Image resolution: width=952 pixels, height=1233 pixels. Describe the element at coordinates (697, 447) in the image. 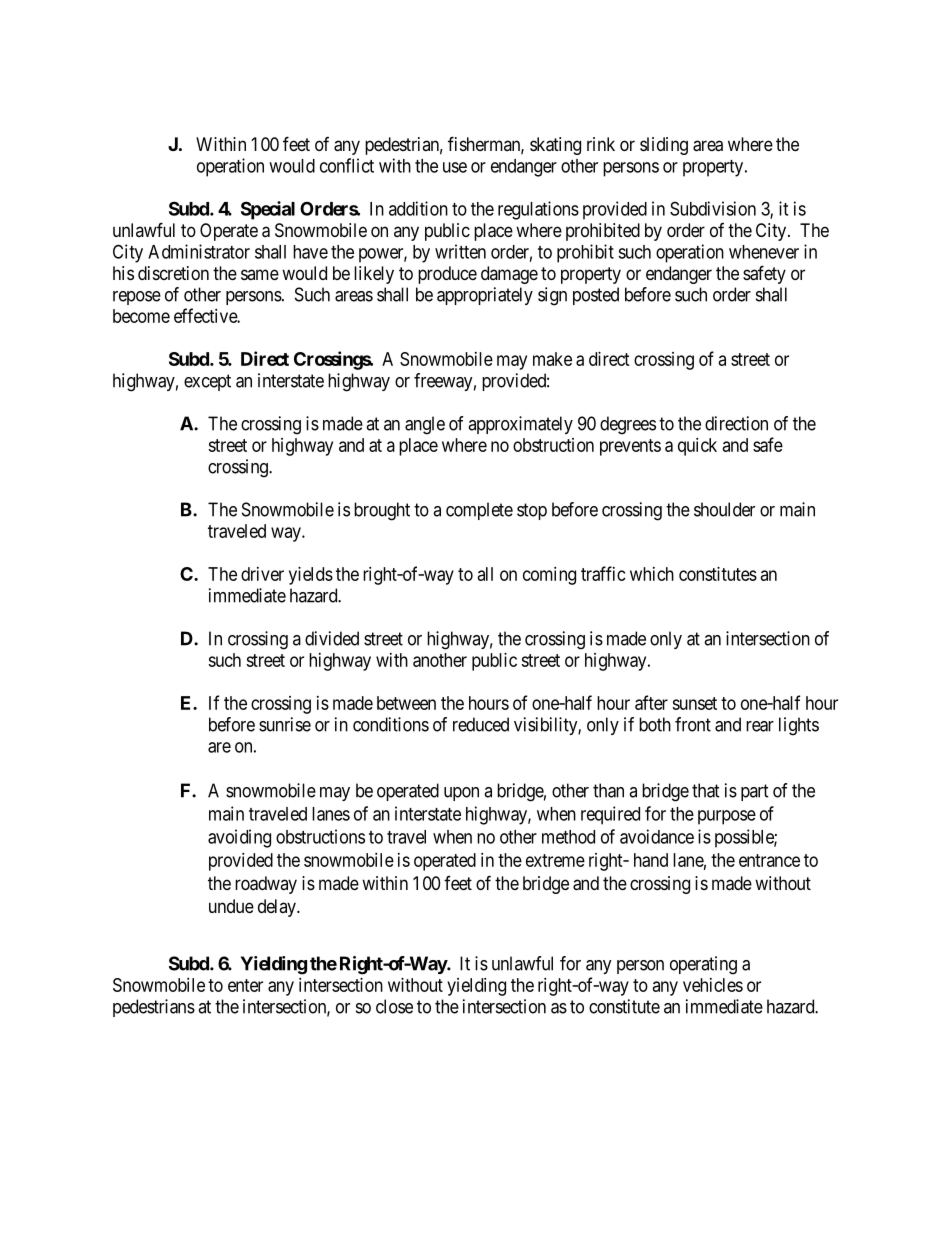

I see `quick` at that location.
